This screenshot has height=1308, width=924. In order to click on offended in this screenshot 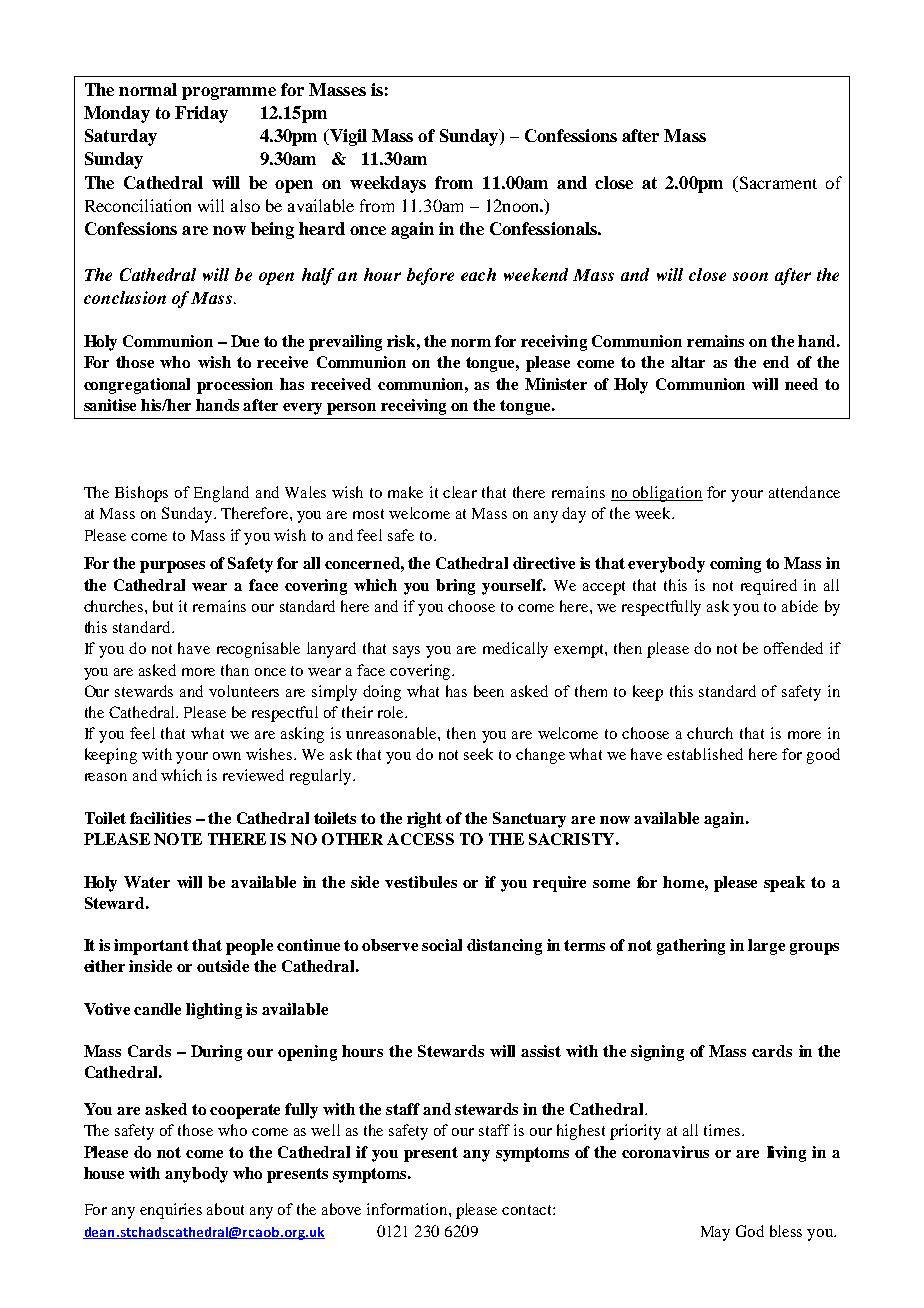, I will do `click(793, 648)`.
